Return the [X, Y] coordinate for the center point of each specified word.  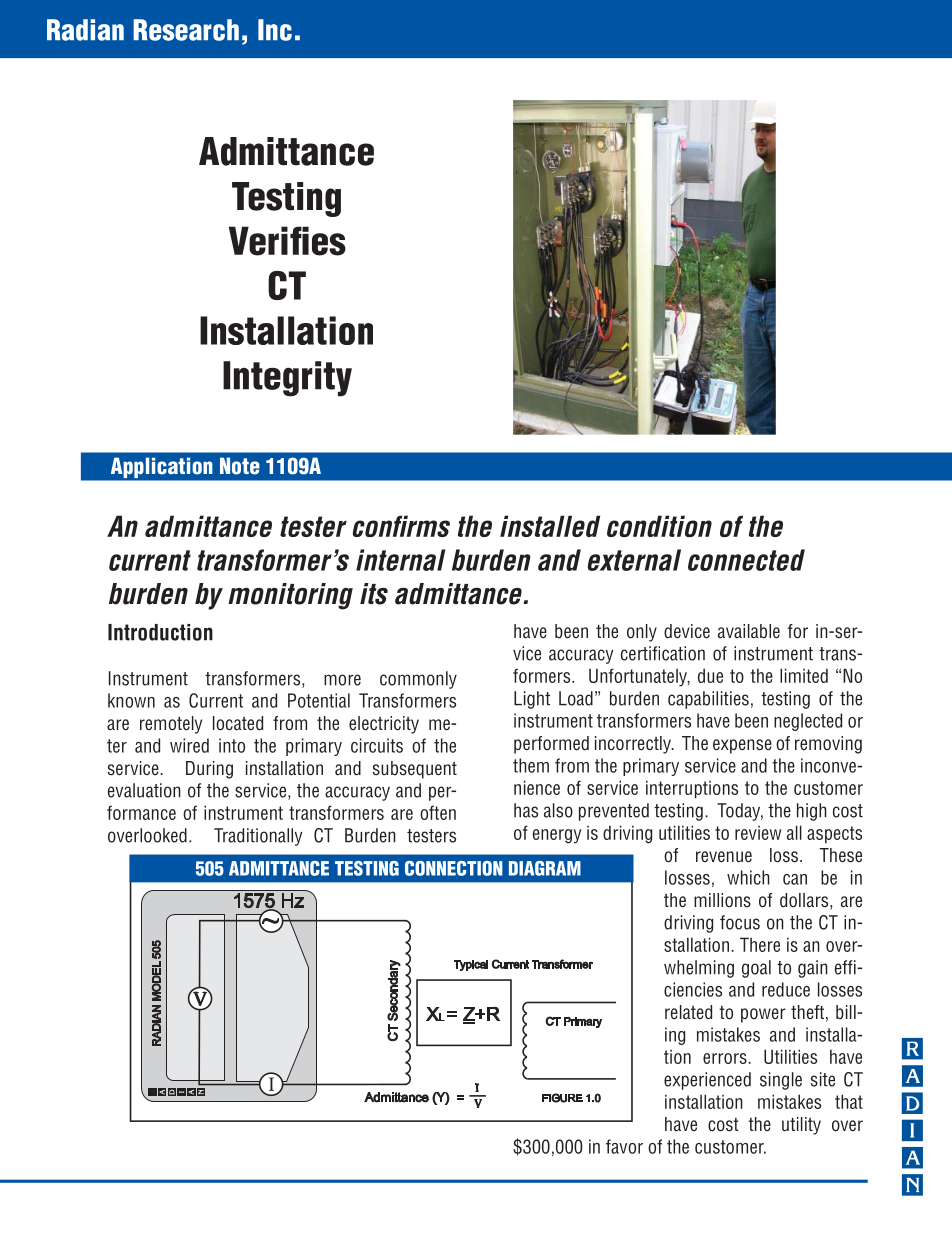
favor [624, 1146]
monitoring [290, 596]
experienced [707, 1081]
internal [400, 560]
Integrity [287, 379]
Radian [85, 30]
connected [746, 560]
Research [186, 30]
